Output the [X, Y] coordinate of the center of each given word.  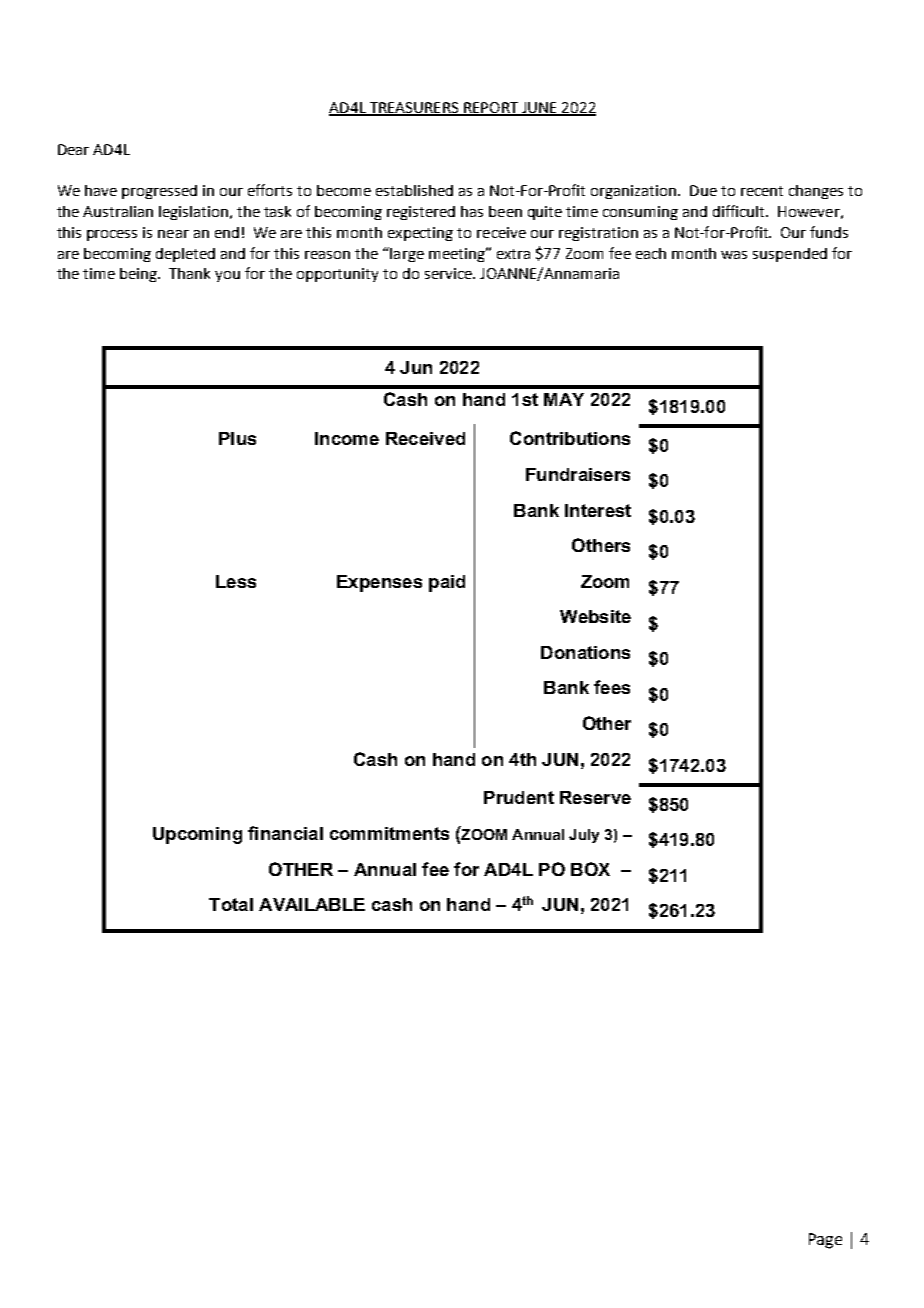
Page [825, 1241]
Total [231, 904]
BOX [590, 869]
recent [762, 191]
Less [236, 581]
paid [447, 583]
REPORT [491, 108]
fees [612, 687]
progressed [159, 192]
